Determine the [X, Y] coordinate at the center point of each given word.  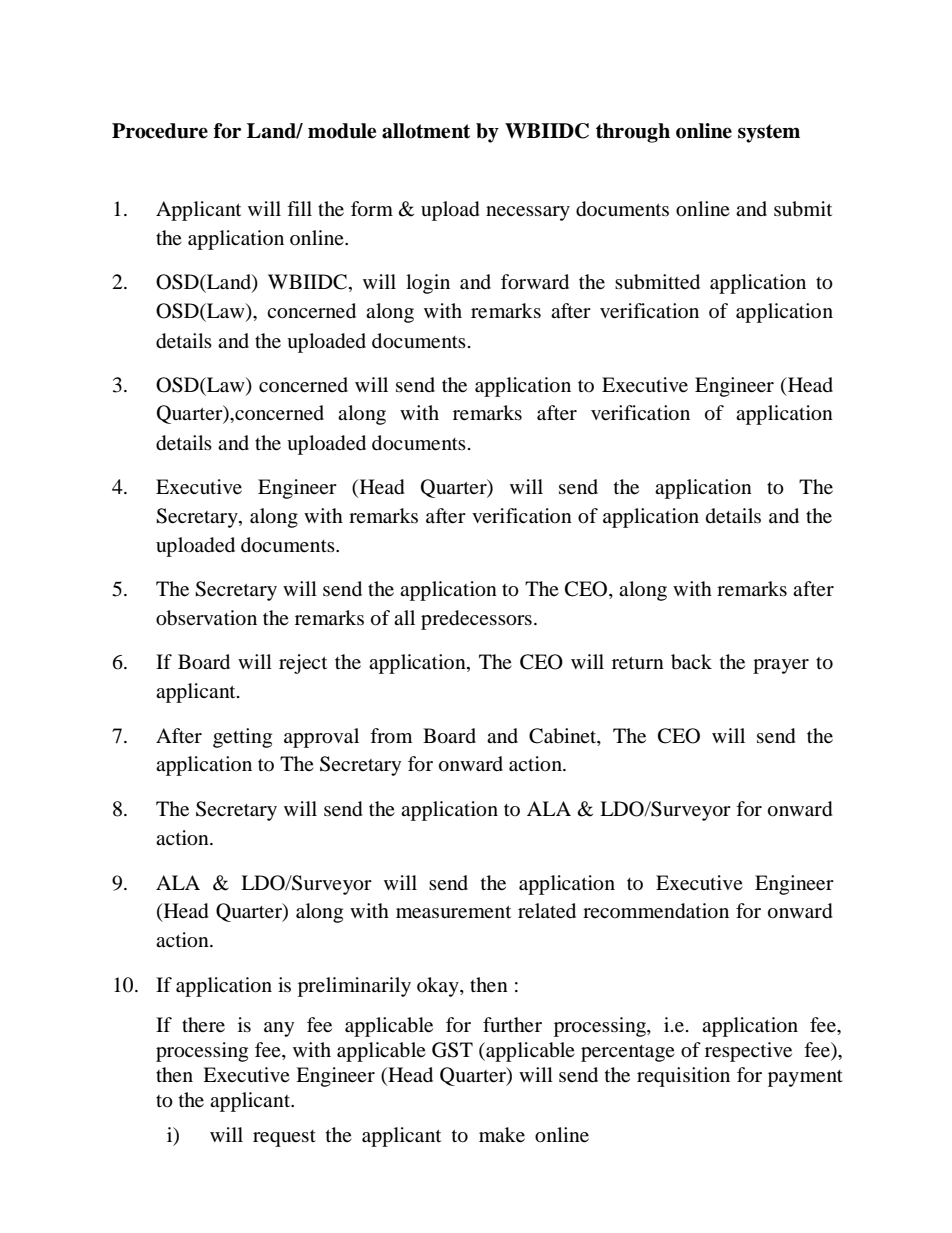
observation [206, 618]
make [502, 1135]
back [691, 662]
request [284, 1138]
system [769, 133]
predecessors [476, 620]
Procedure [160, 131]
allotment [426, 131]
